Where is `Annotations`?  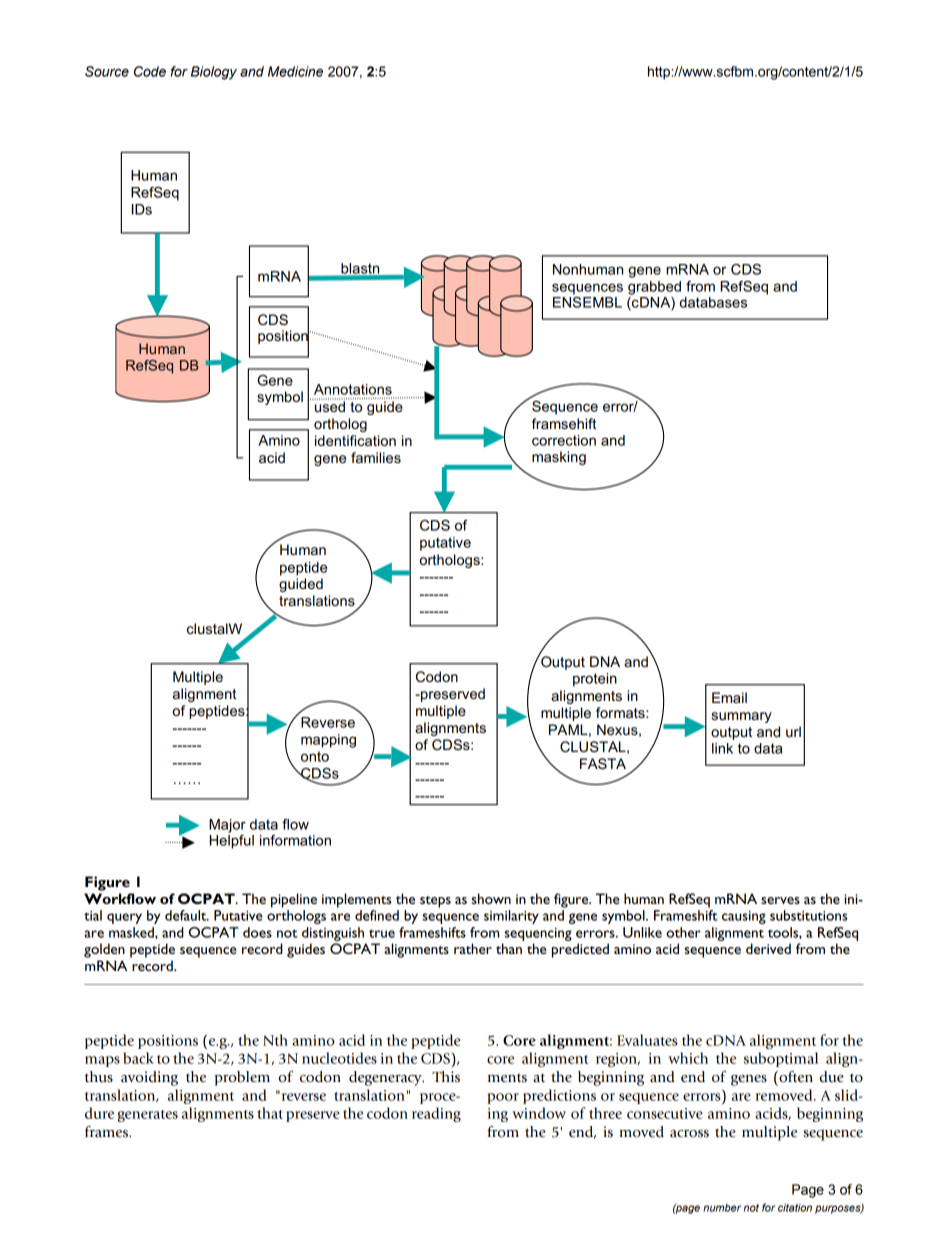
Annotations is located at coordinates (353, 389).
